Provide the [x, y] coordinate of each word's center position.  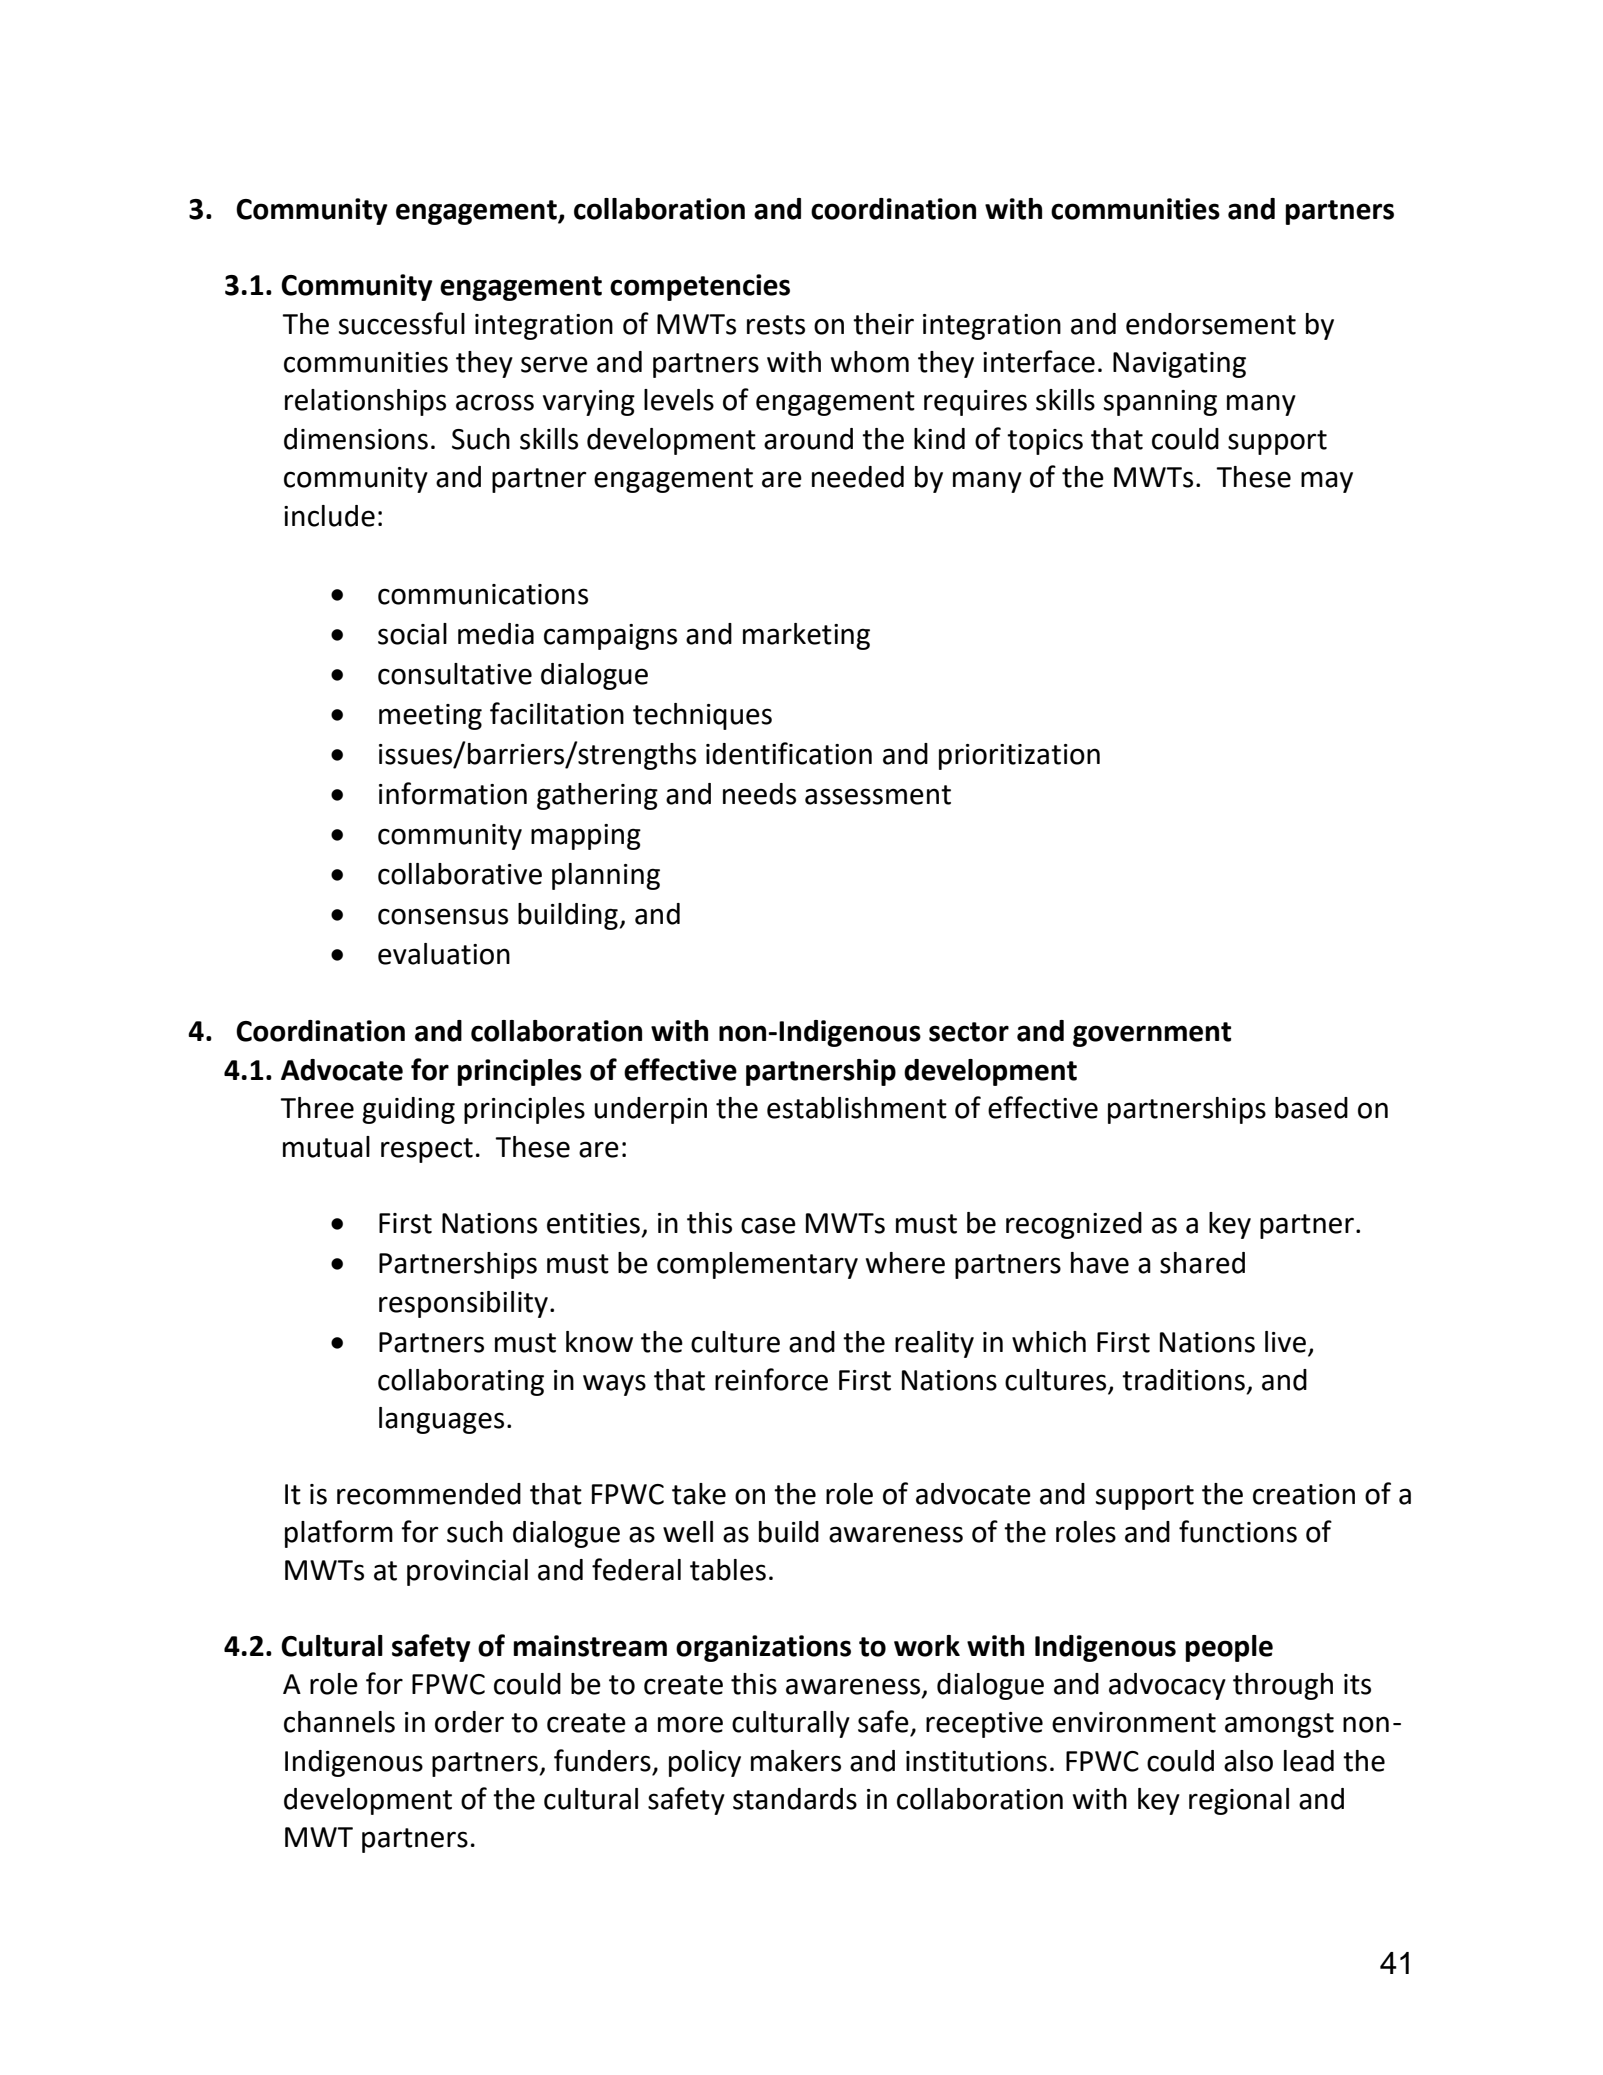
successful [402, 323]
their [883, 324]
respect [427, 1150]
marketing [806, 636]
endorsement [1211, 324]
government [1152, 1034]
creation [1304, 1494]
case [768, 1225]
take [699, 1494]
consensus [443, 916]
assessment [878, 795]
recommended [429, 1494]
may [1327, 482]
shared [1202, 1263]
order [469, 1722]
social [412, 634]
